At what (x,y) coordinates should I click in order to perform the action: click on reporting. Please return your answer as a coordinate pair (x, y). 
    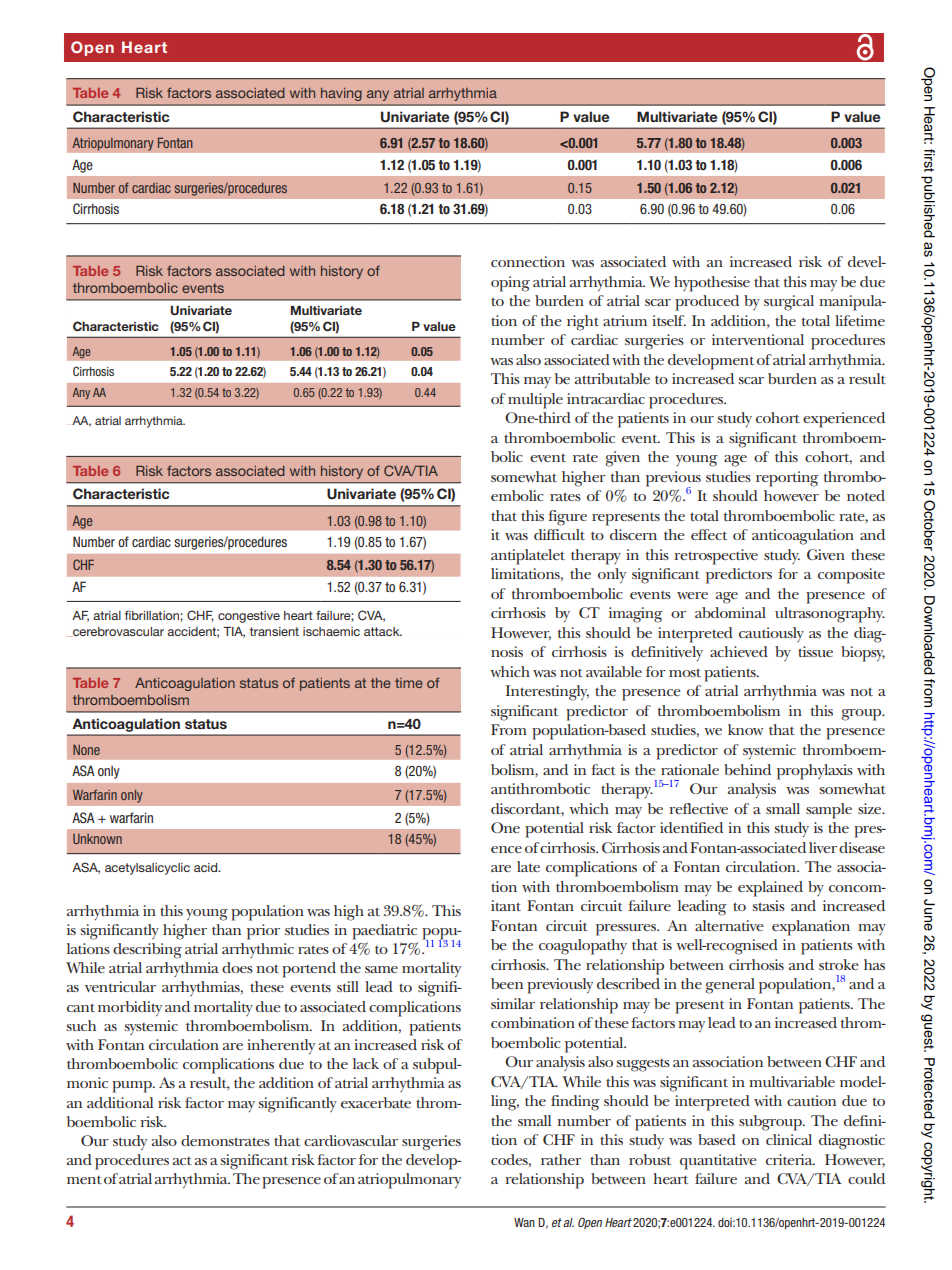
    Looking at the image, I should click on (787, 479).
